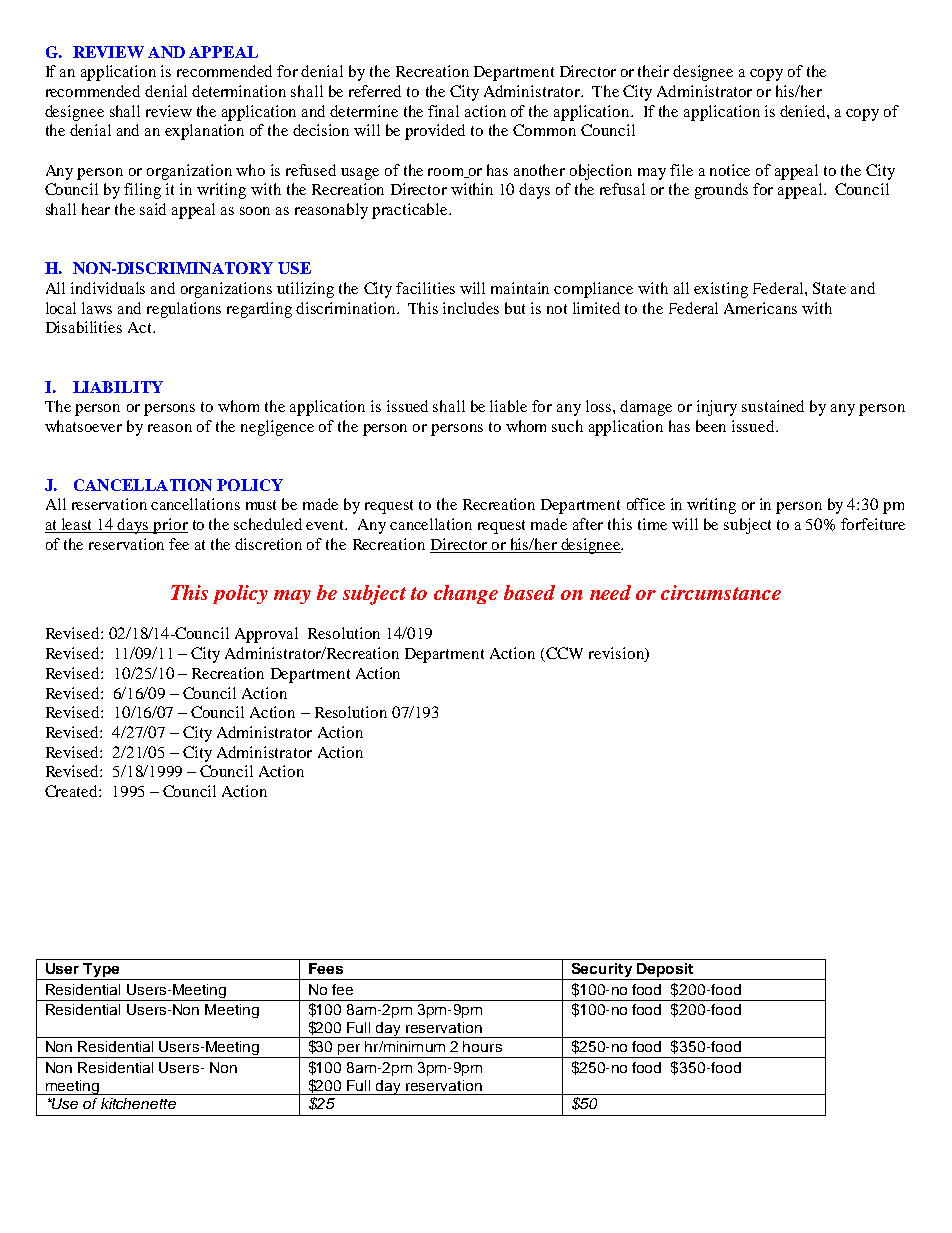 This screenshot has width=952, height=1233. I want to click on Created, so click(72, 791).
